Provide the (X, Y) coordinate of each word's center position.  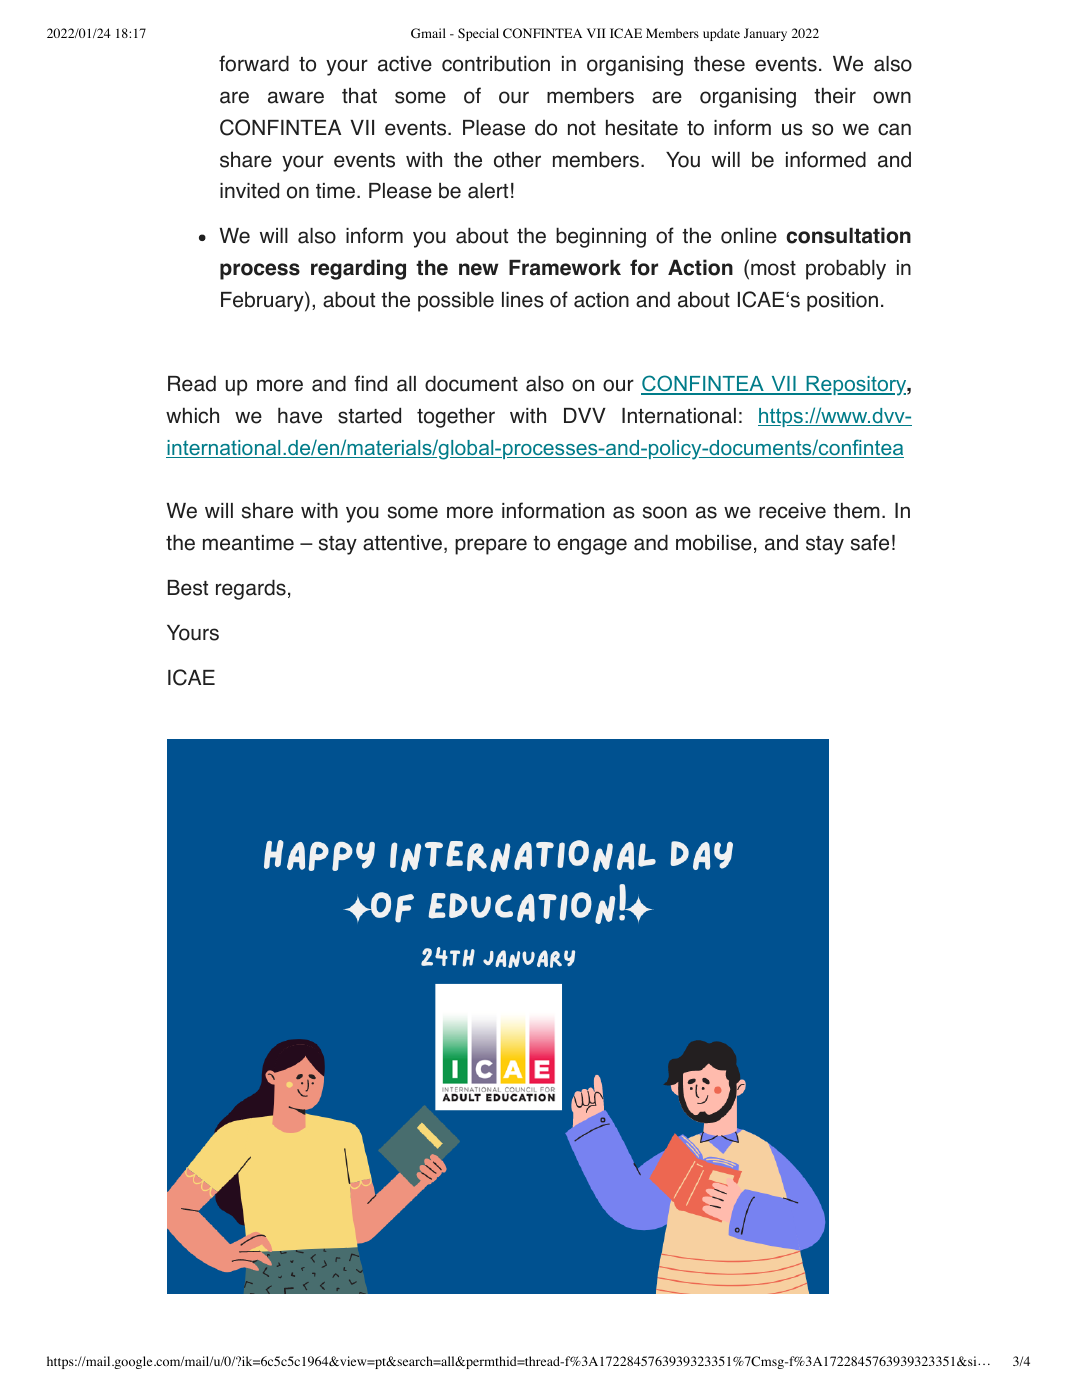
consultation (848, 235)
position (842, 302)
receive (792, 511)
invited (249, 190)
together (456, 417)
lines (523, 300)
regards (251, 589)
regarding (358, 269)
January (765, 34)
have (300, 415)
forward (254, 63)
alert (488, 191)
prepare (491, 546)
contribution (496, 63)
